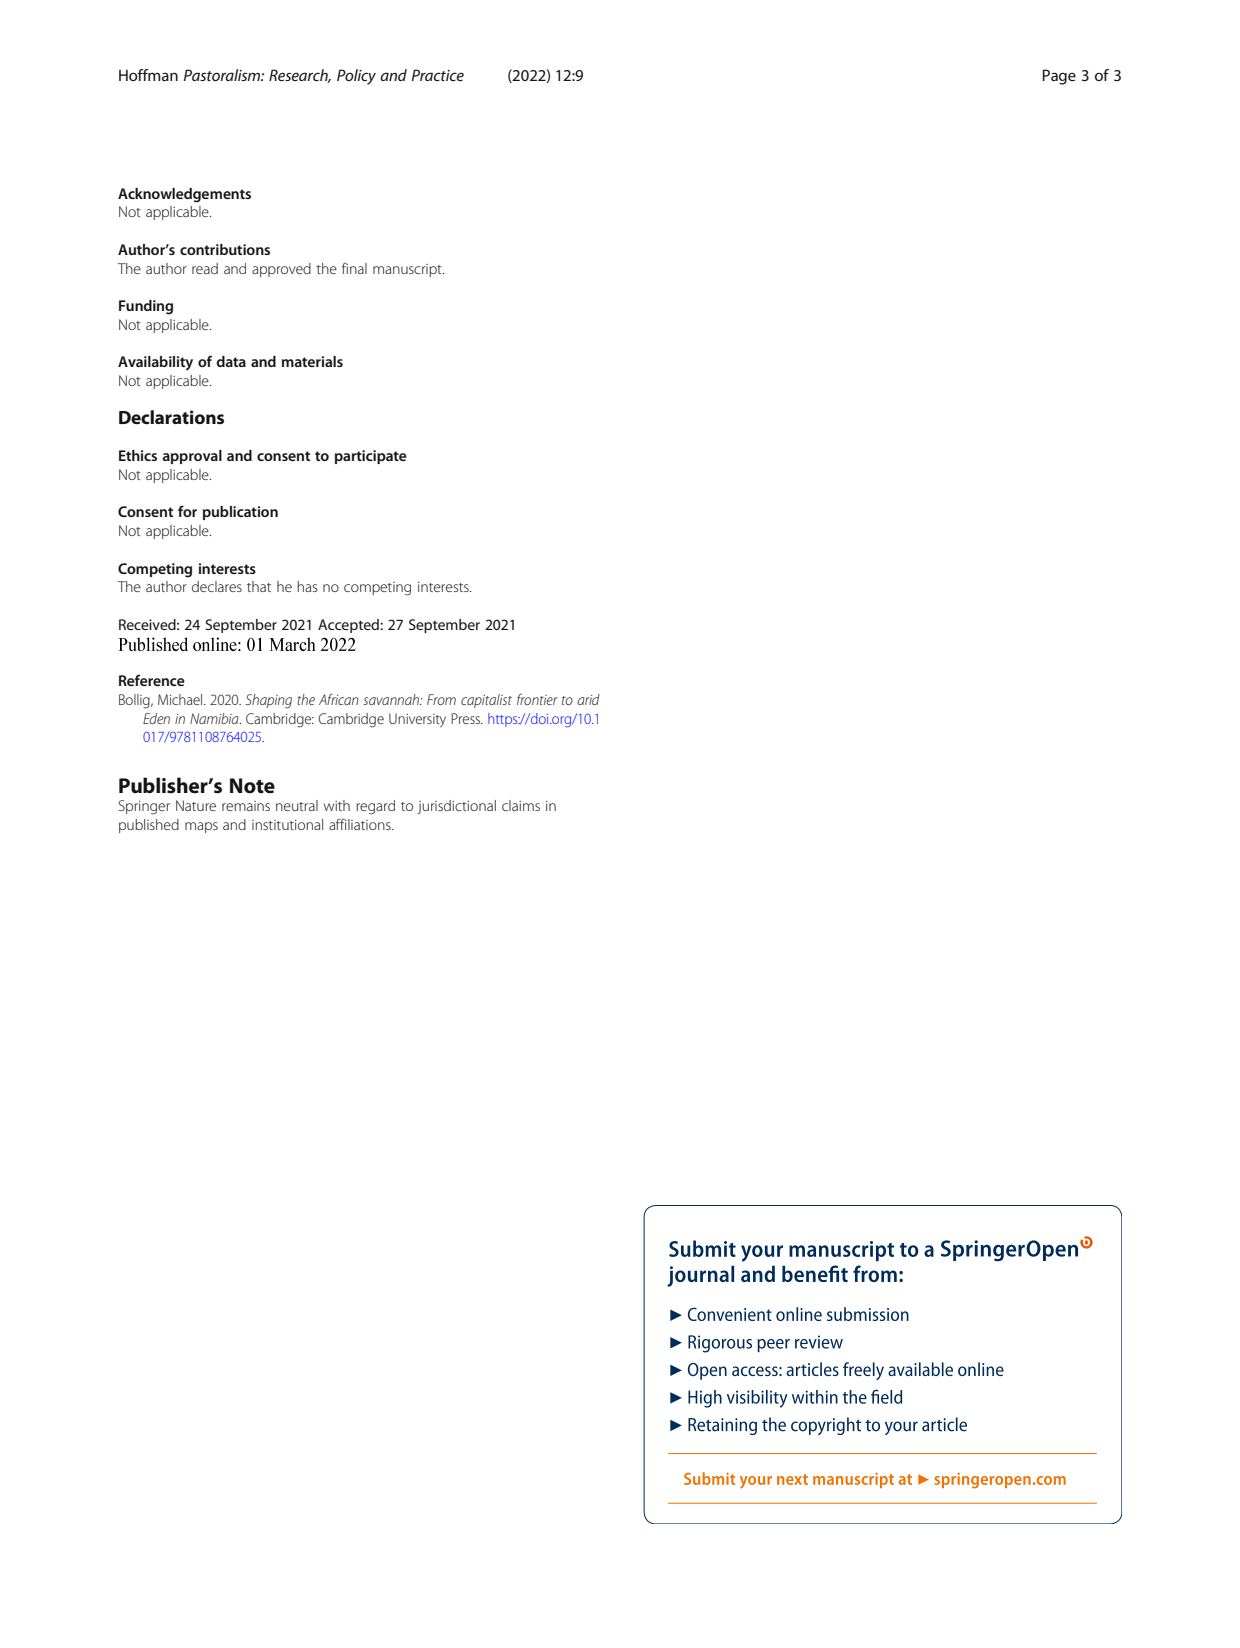  Describe the element at coordinates (486, 701) in the screenshot. I see `capitalist` at that location.
